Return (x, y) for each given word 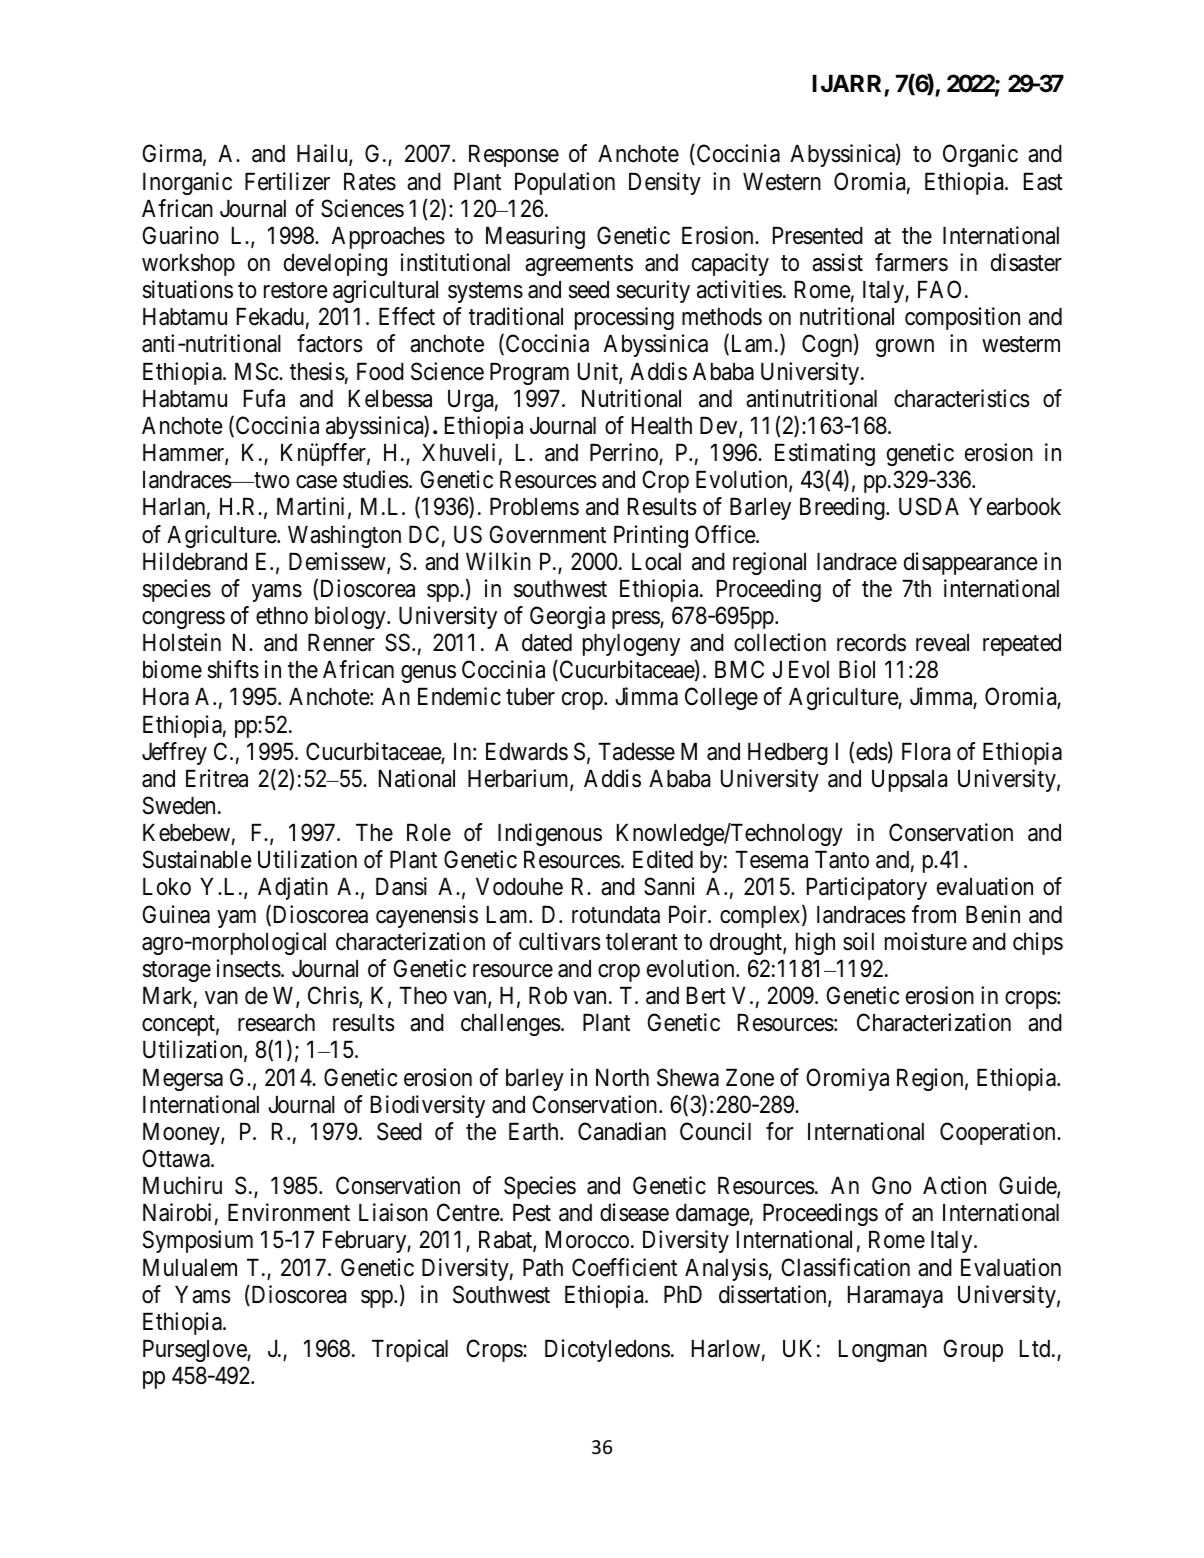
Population (565, 183)
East (1043, 182)
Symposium (198, 1241)
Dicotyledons (607, 1350)
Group (973, 1350)
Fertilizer (287, 181)
